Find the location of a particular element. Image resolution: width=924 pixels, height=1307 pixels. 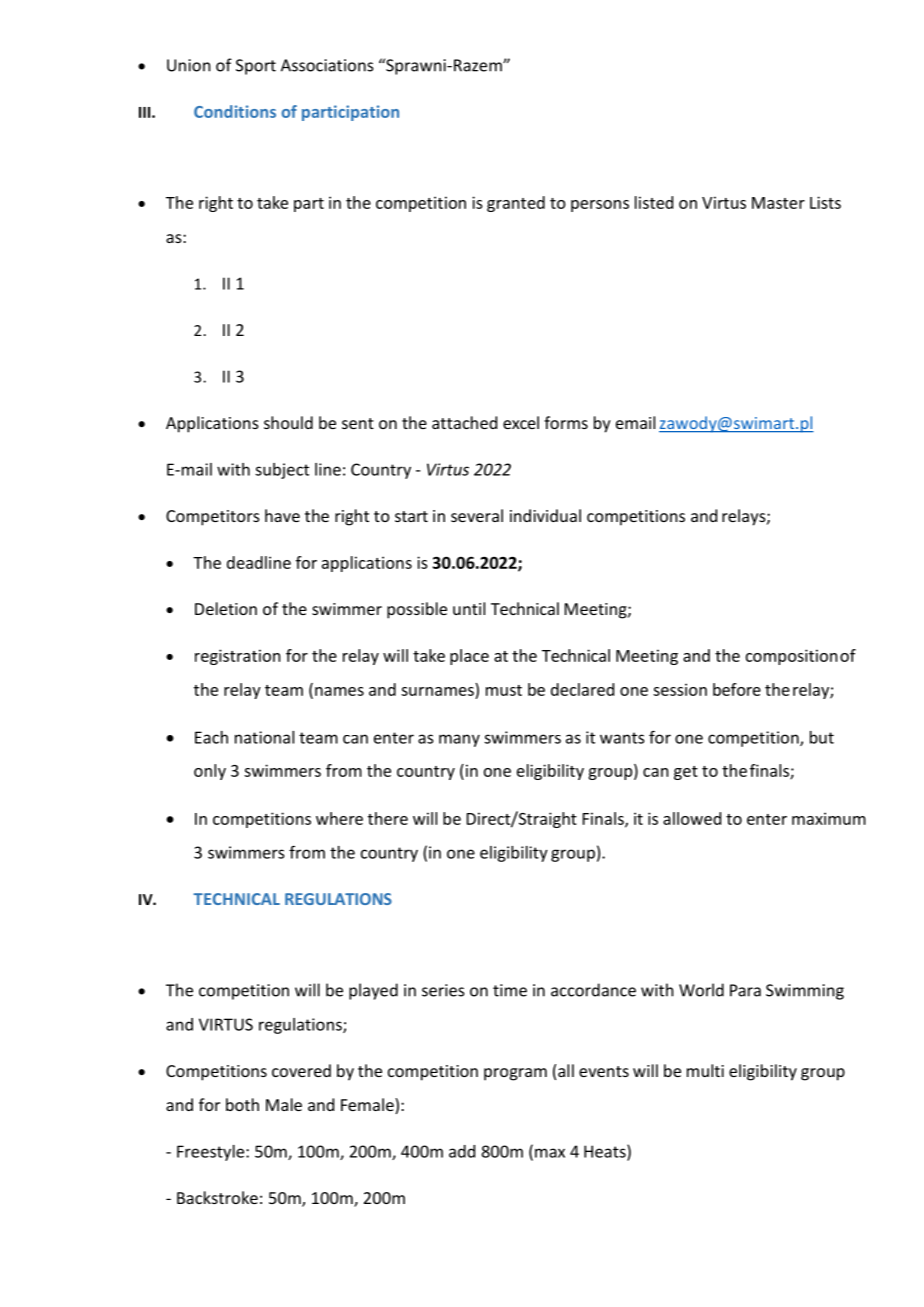

add is located at coordinates (462, 1151).
